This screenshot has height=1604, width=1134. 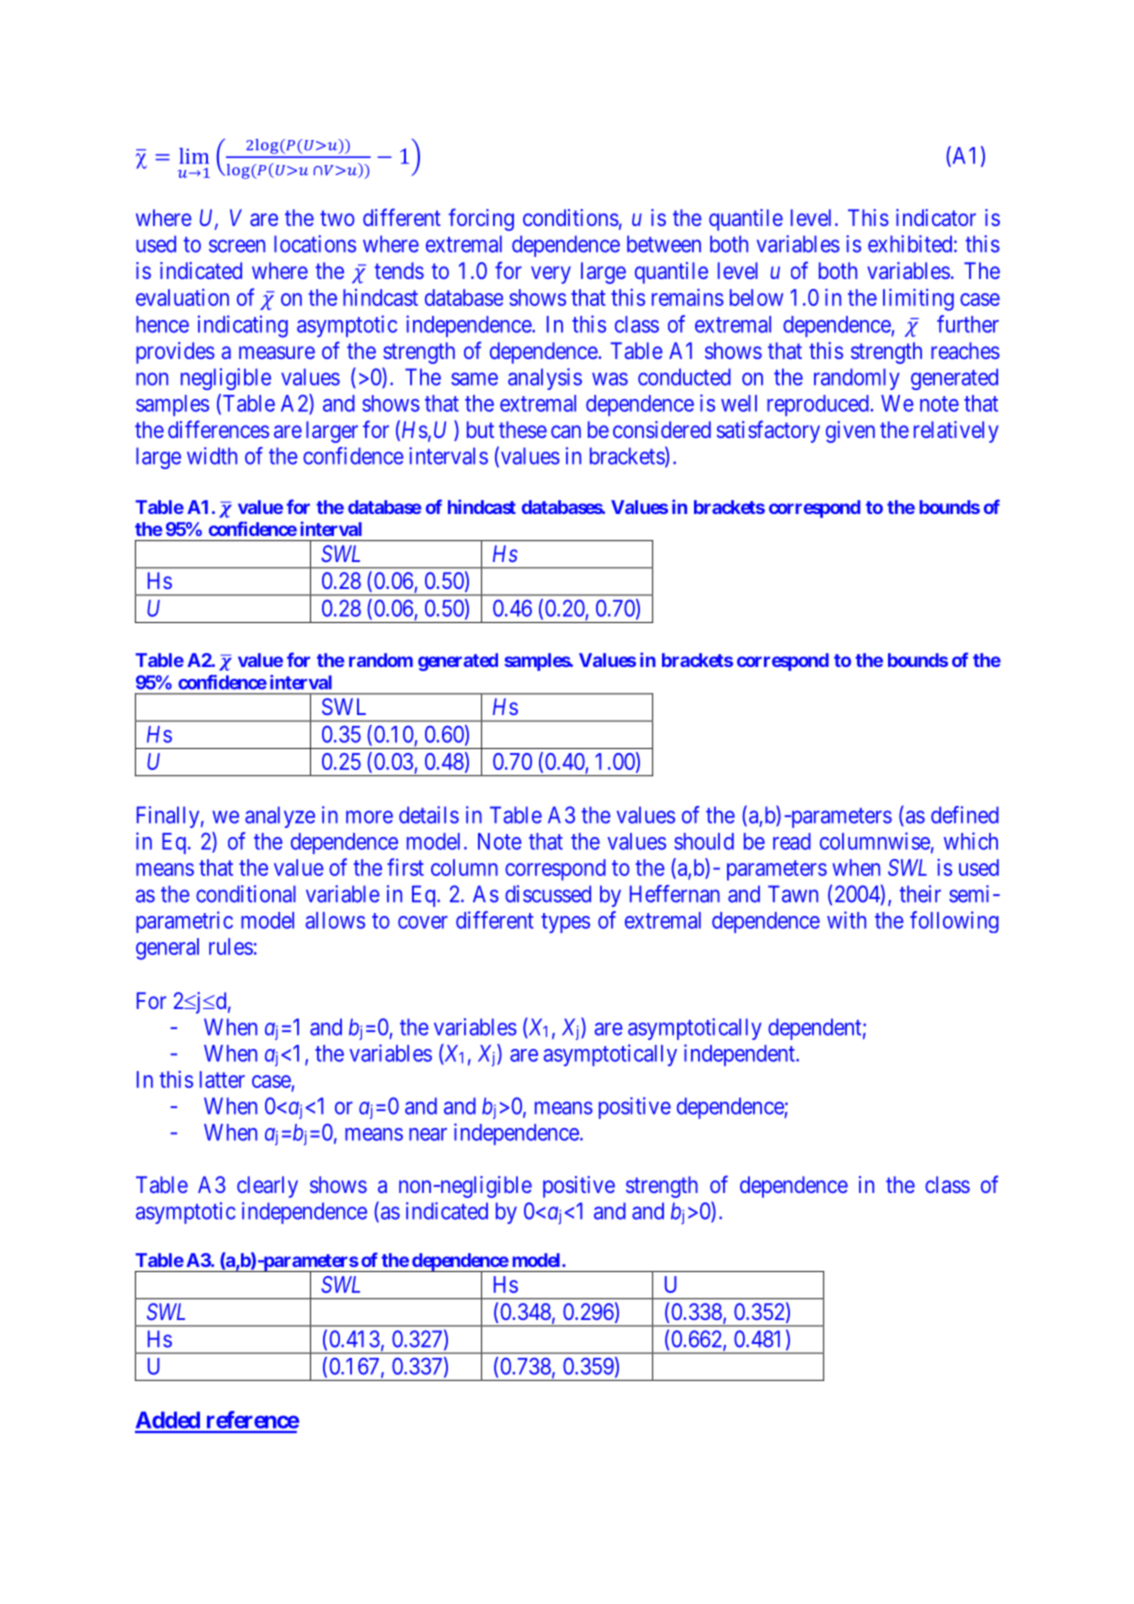 What do you see at coordinates (231, 946) in the screenshot?
I see `rules` at bounding box center [231, 946].
